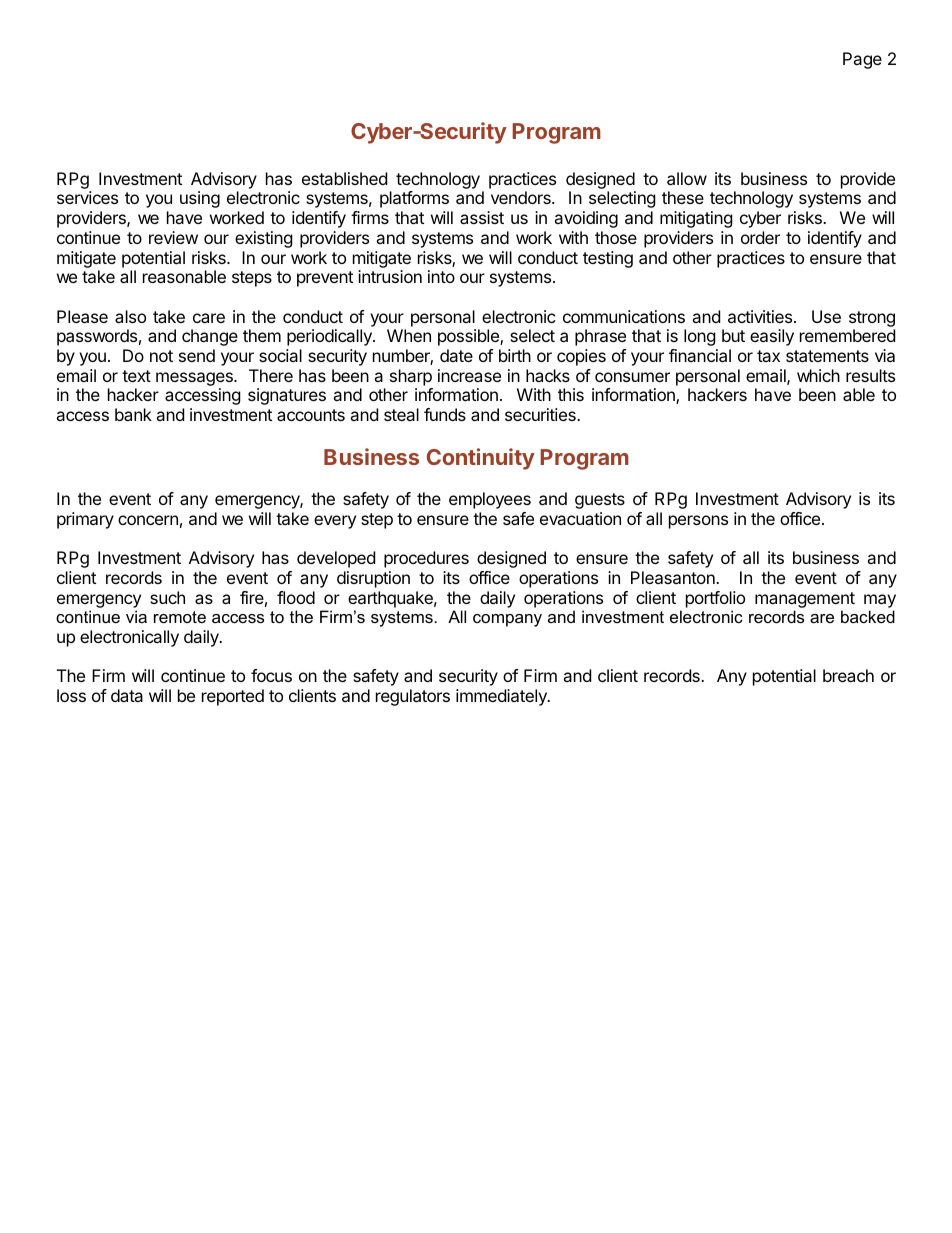 The image size is (952, 1233). What do you see at coordinates (862, 60) in the image?
I see `Page` at bounding box center [862, 60].
